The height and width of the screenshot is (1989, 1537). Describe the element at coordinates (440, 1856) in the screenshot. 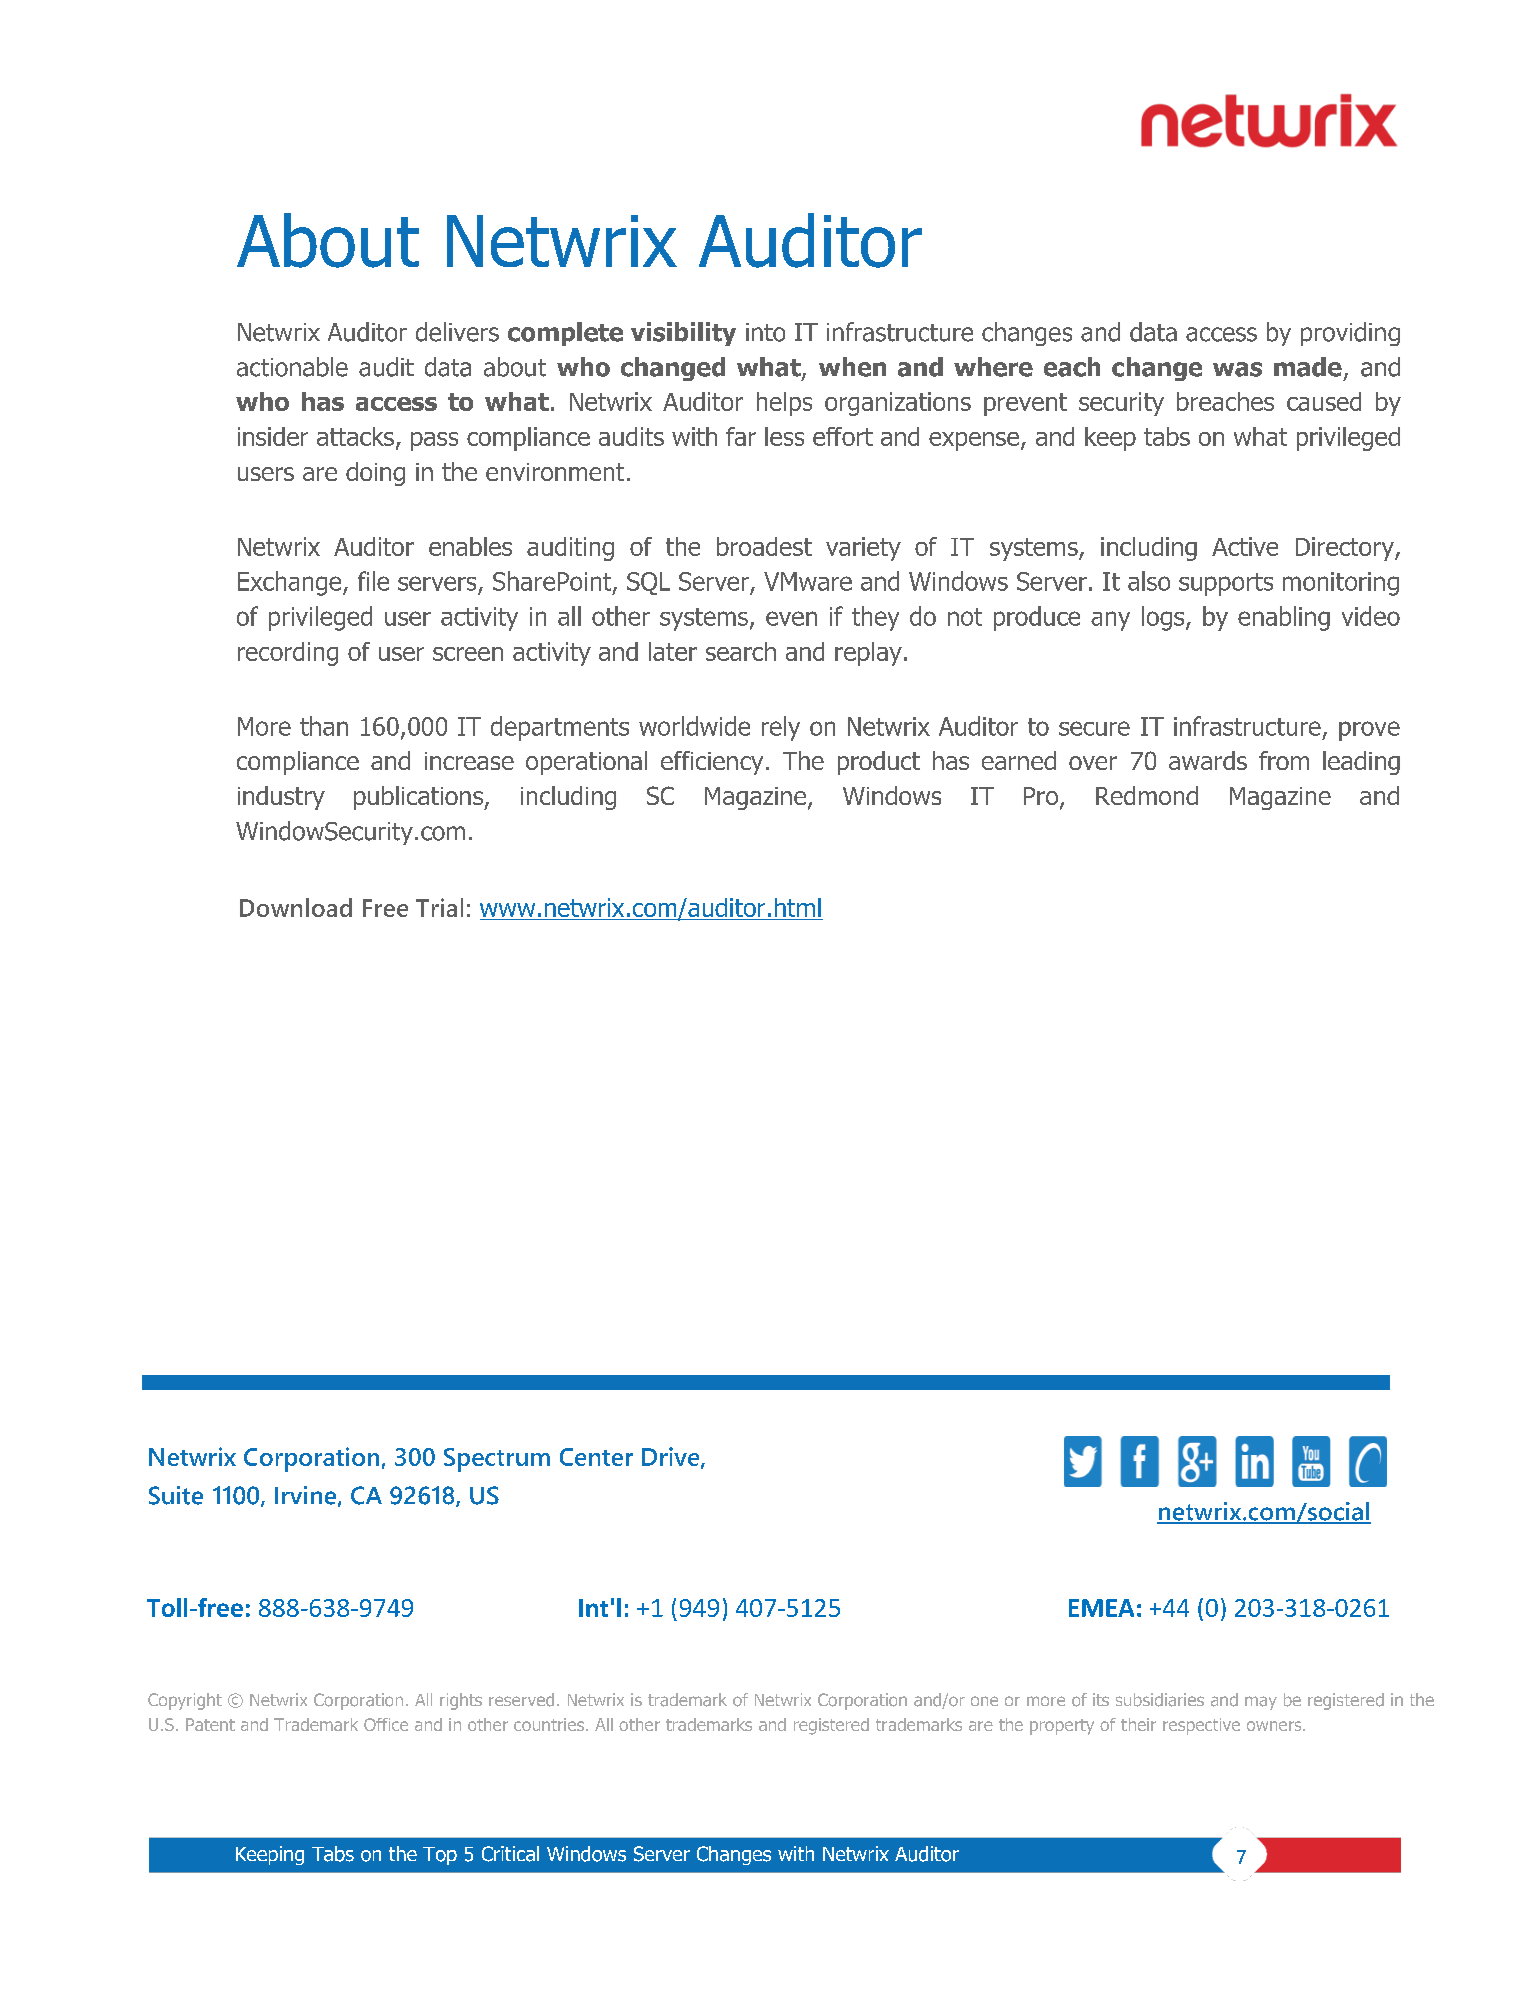

I see `Top` at that location.
